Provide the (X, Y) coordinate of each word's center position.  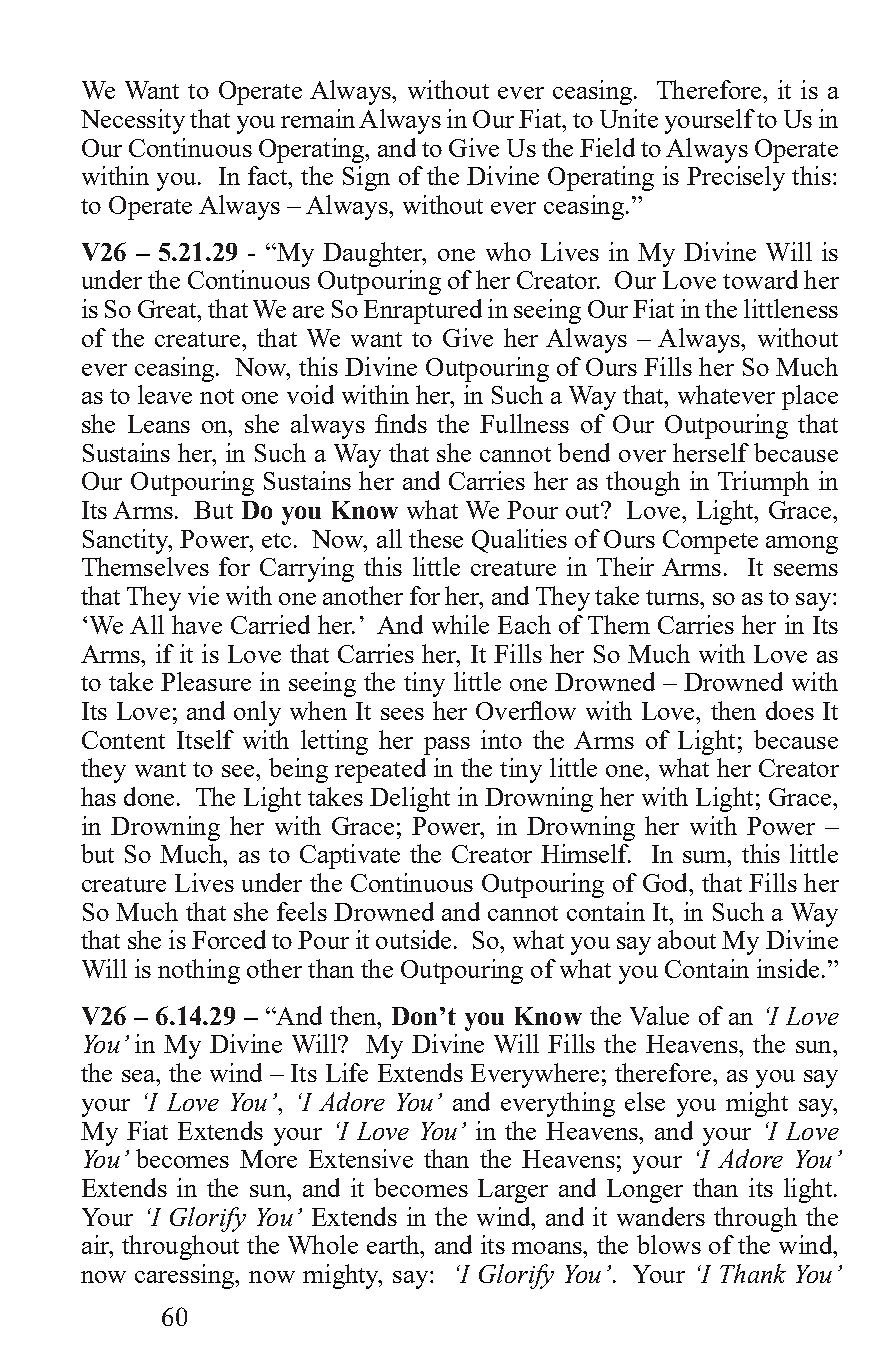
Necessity (133, 121)
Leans (159, 424)
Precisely (736, 178)
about (687, 939)
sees (402, 714)
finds (401, 423)
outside (415, 939)
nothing (199, 971)
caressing (186, 1276)
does (790, 710)
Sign (366, 178)
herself (711, 452)
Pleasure (206, 681)
